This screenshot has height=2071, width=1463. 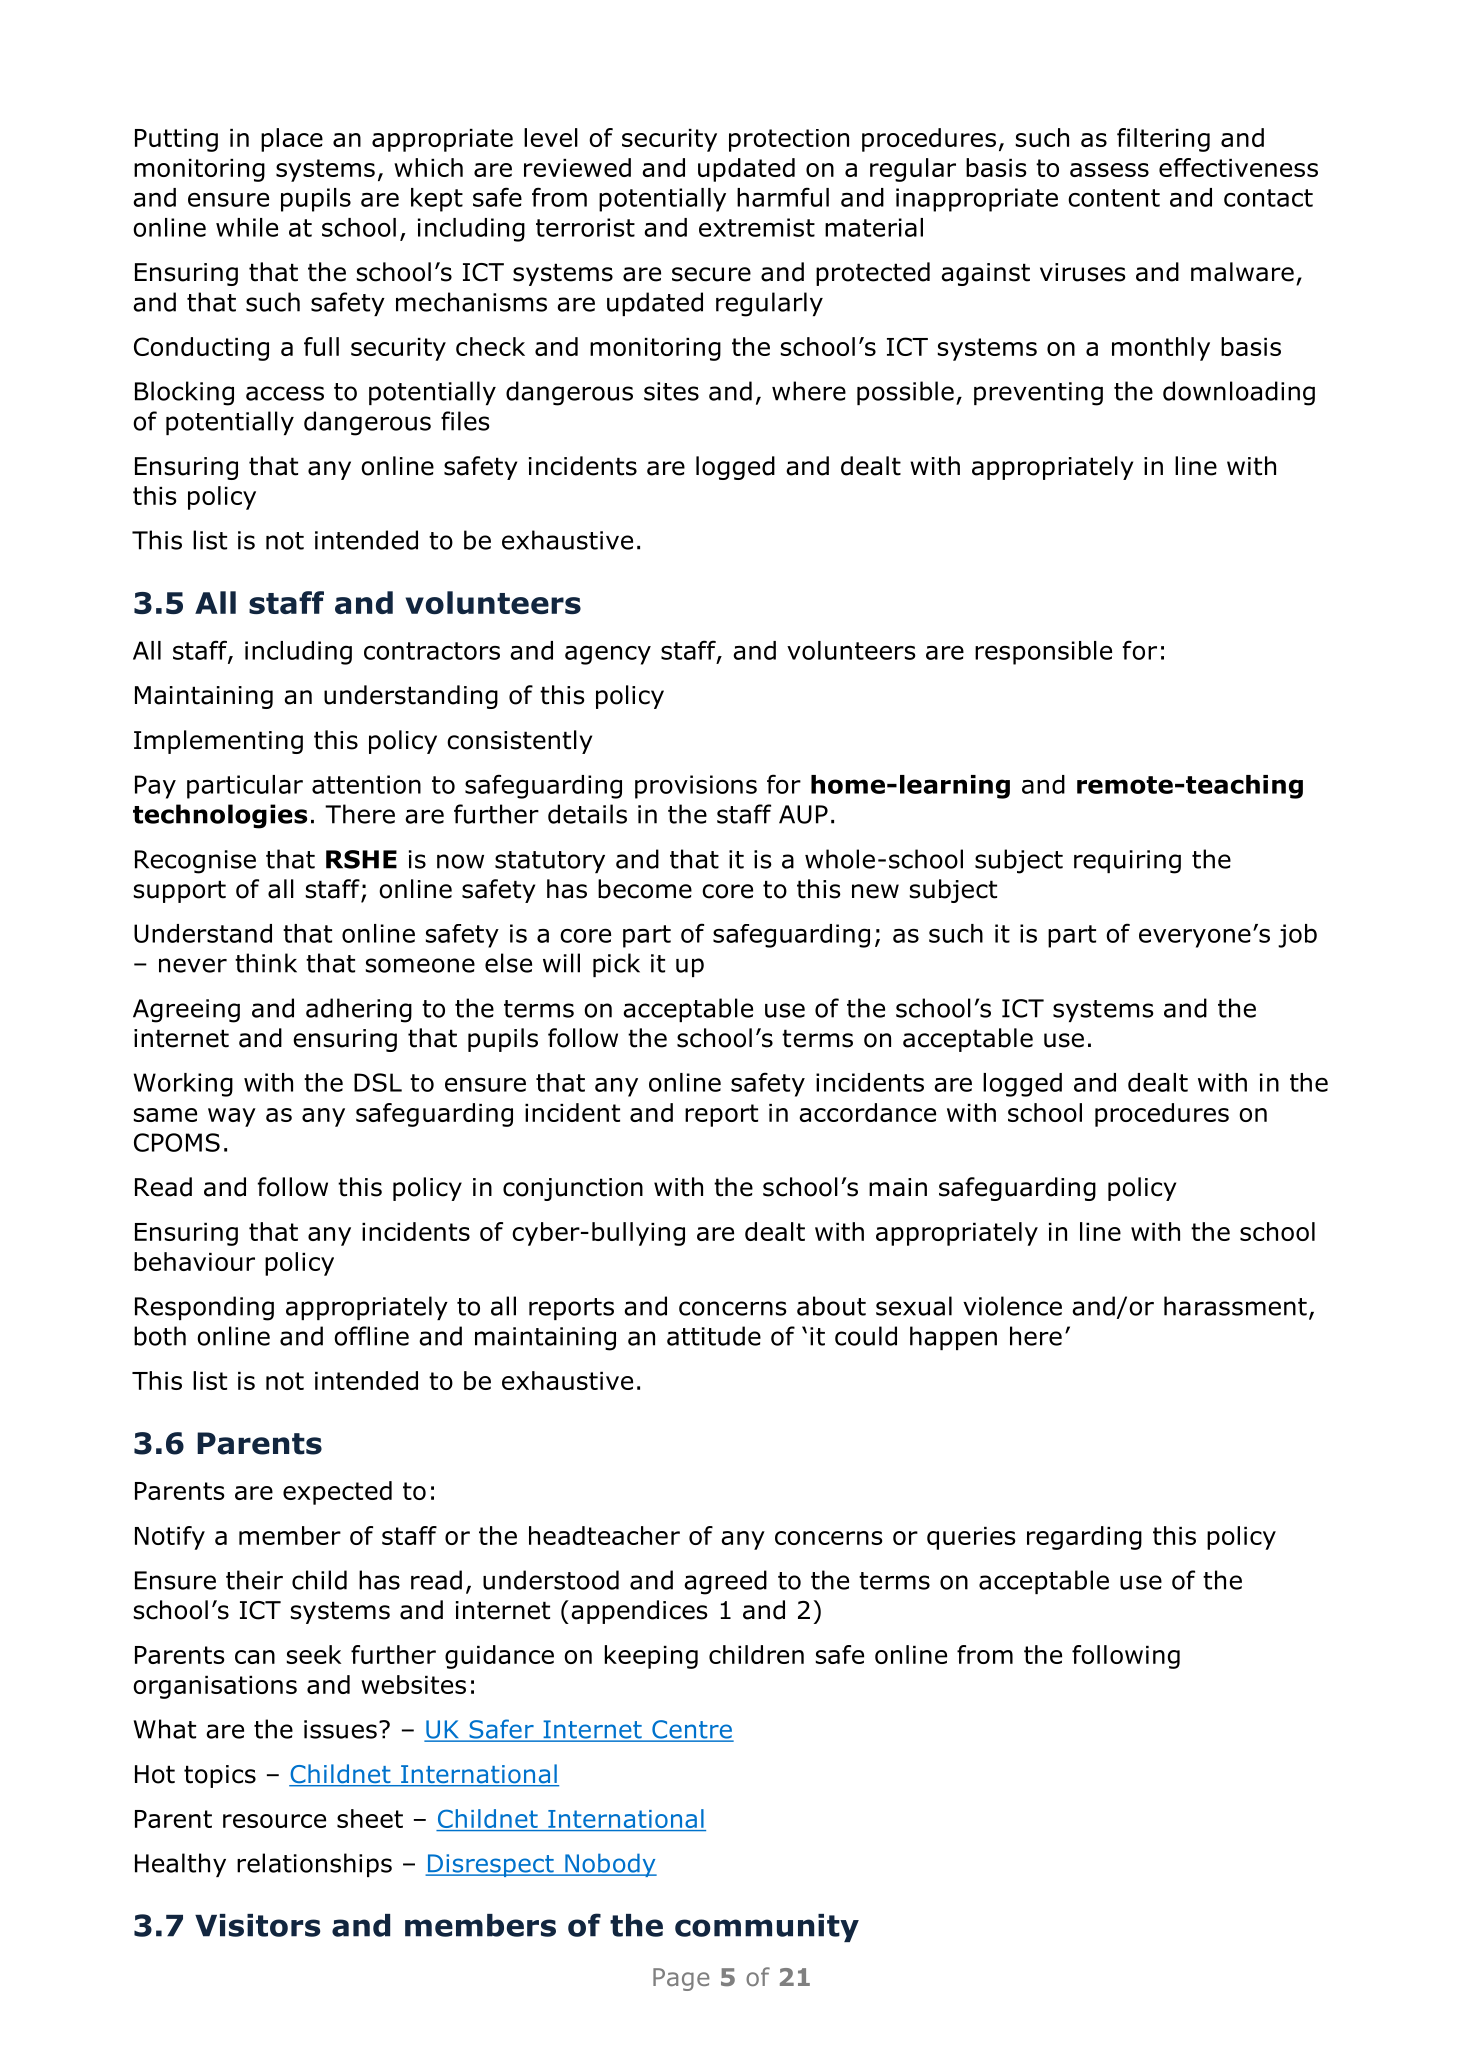 I want to click on content, so click(x=1114, y=198).
